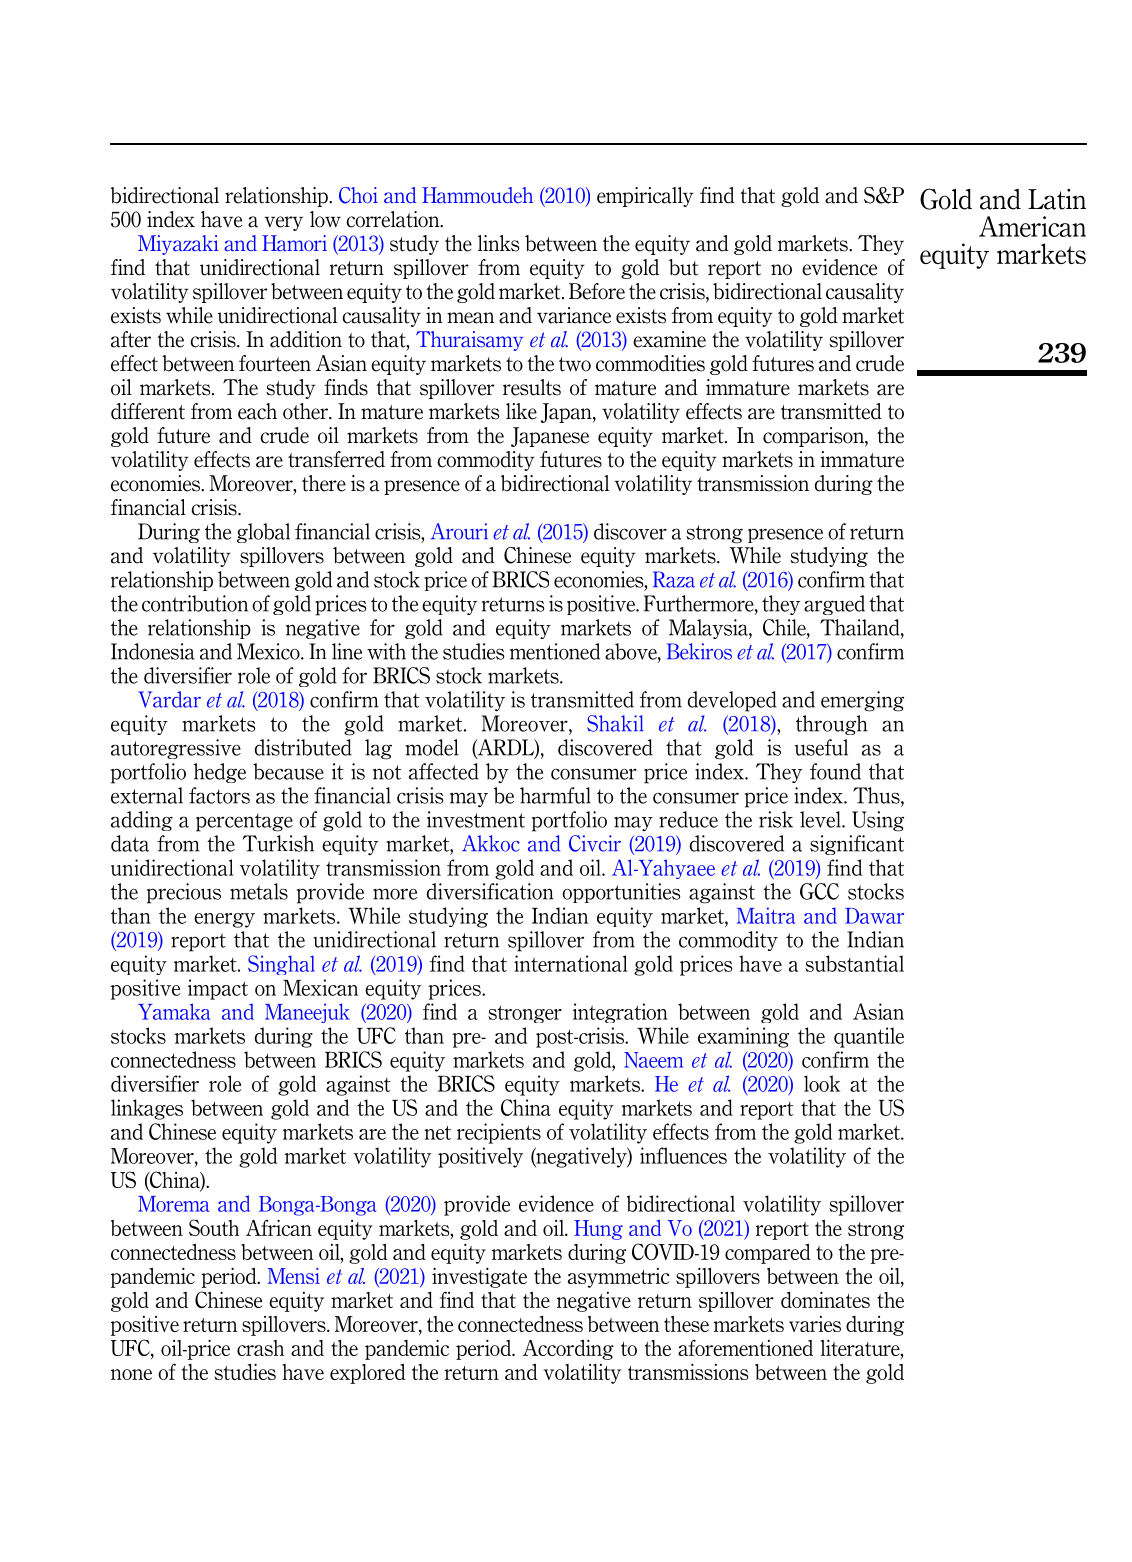 This document has height=1562, width=1132. Describe the element at coordinates (260, 1348) in the document. I see `crash` at that location.
